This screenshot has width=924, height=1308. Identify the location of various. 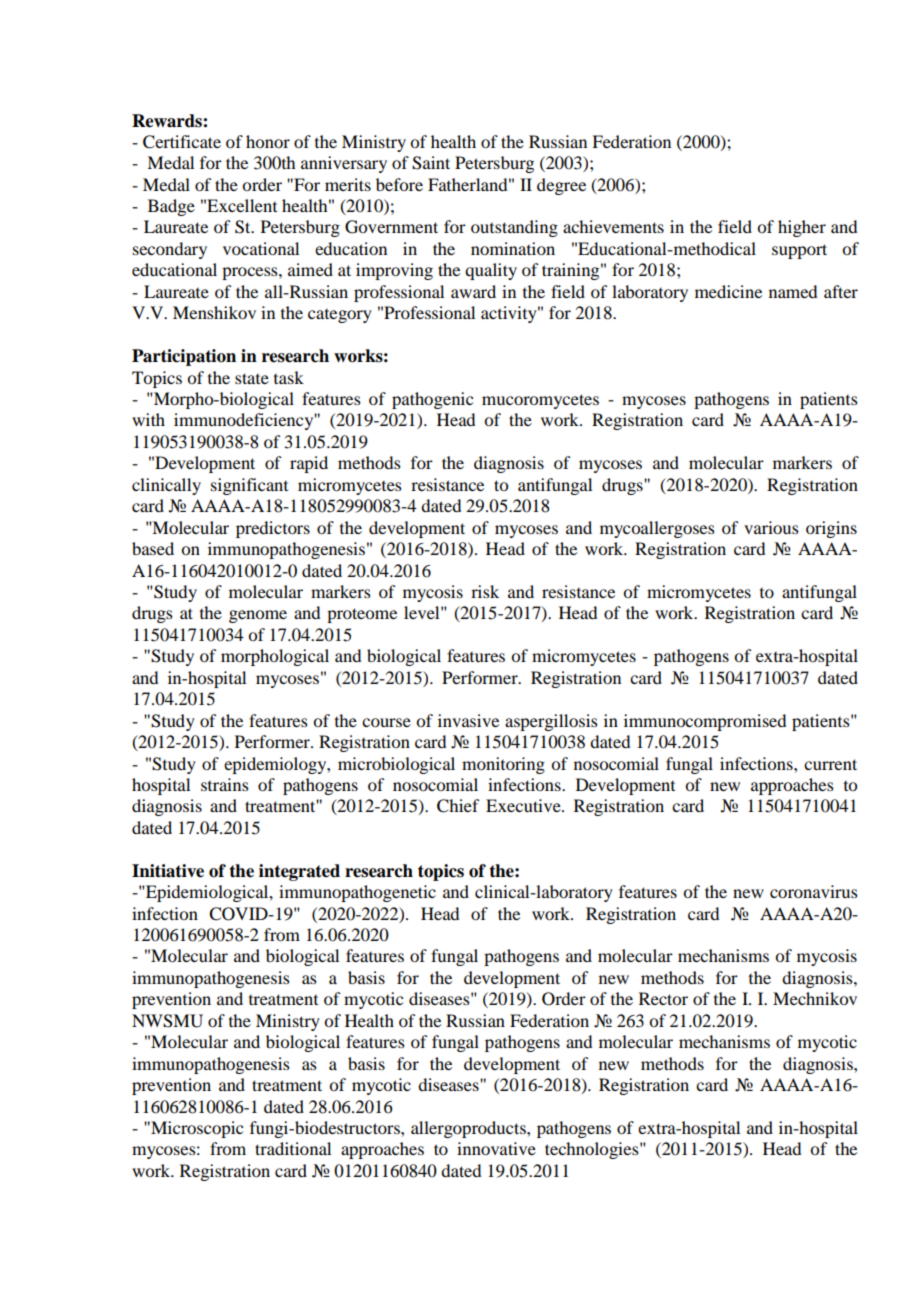
(771, 527).
